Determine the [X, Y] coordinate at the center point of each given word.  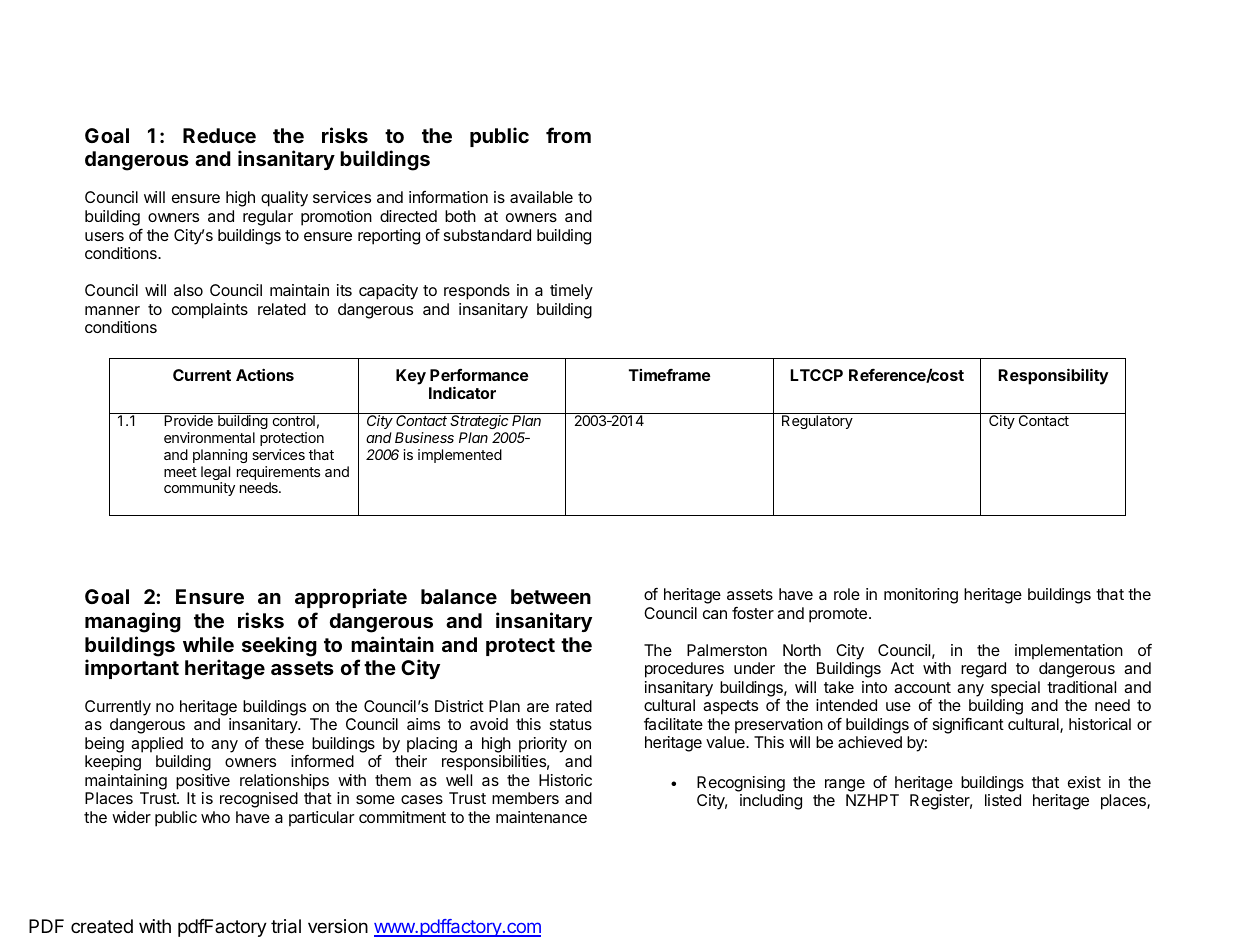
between [551, 596]
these [284, 743]
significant [968, 725]
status [571, 724]
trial [286, 926]
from [568, 135]
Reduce [219, 135]
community [199, 489]
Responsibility [1054, 376]
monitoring [921, 596]
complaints [210, 311]
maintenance [541, 817]
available [541, 197]
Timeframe [670, 374]
